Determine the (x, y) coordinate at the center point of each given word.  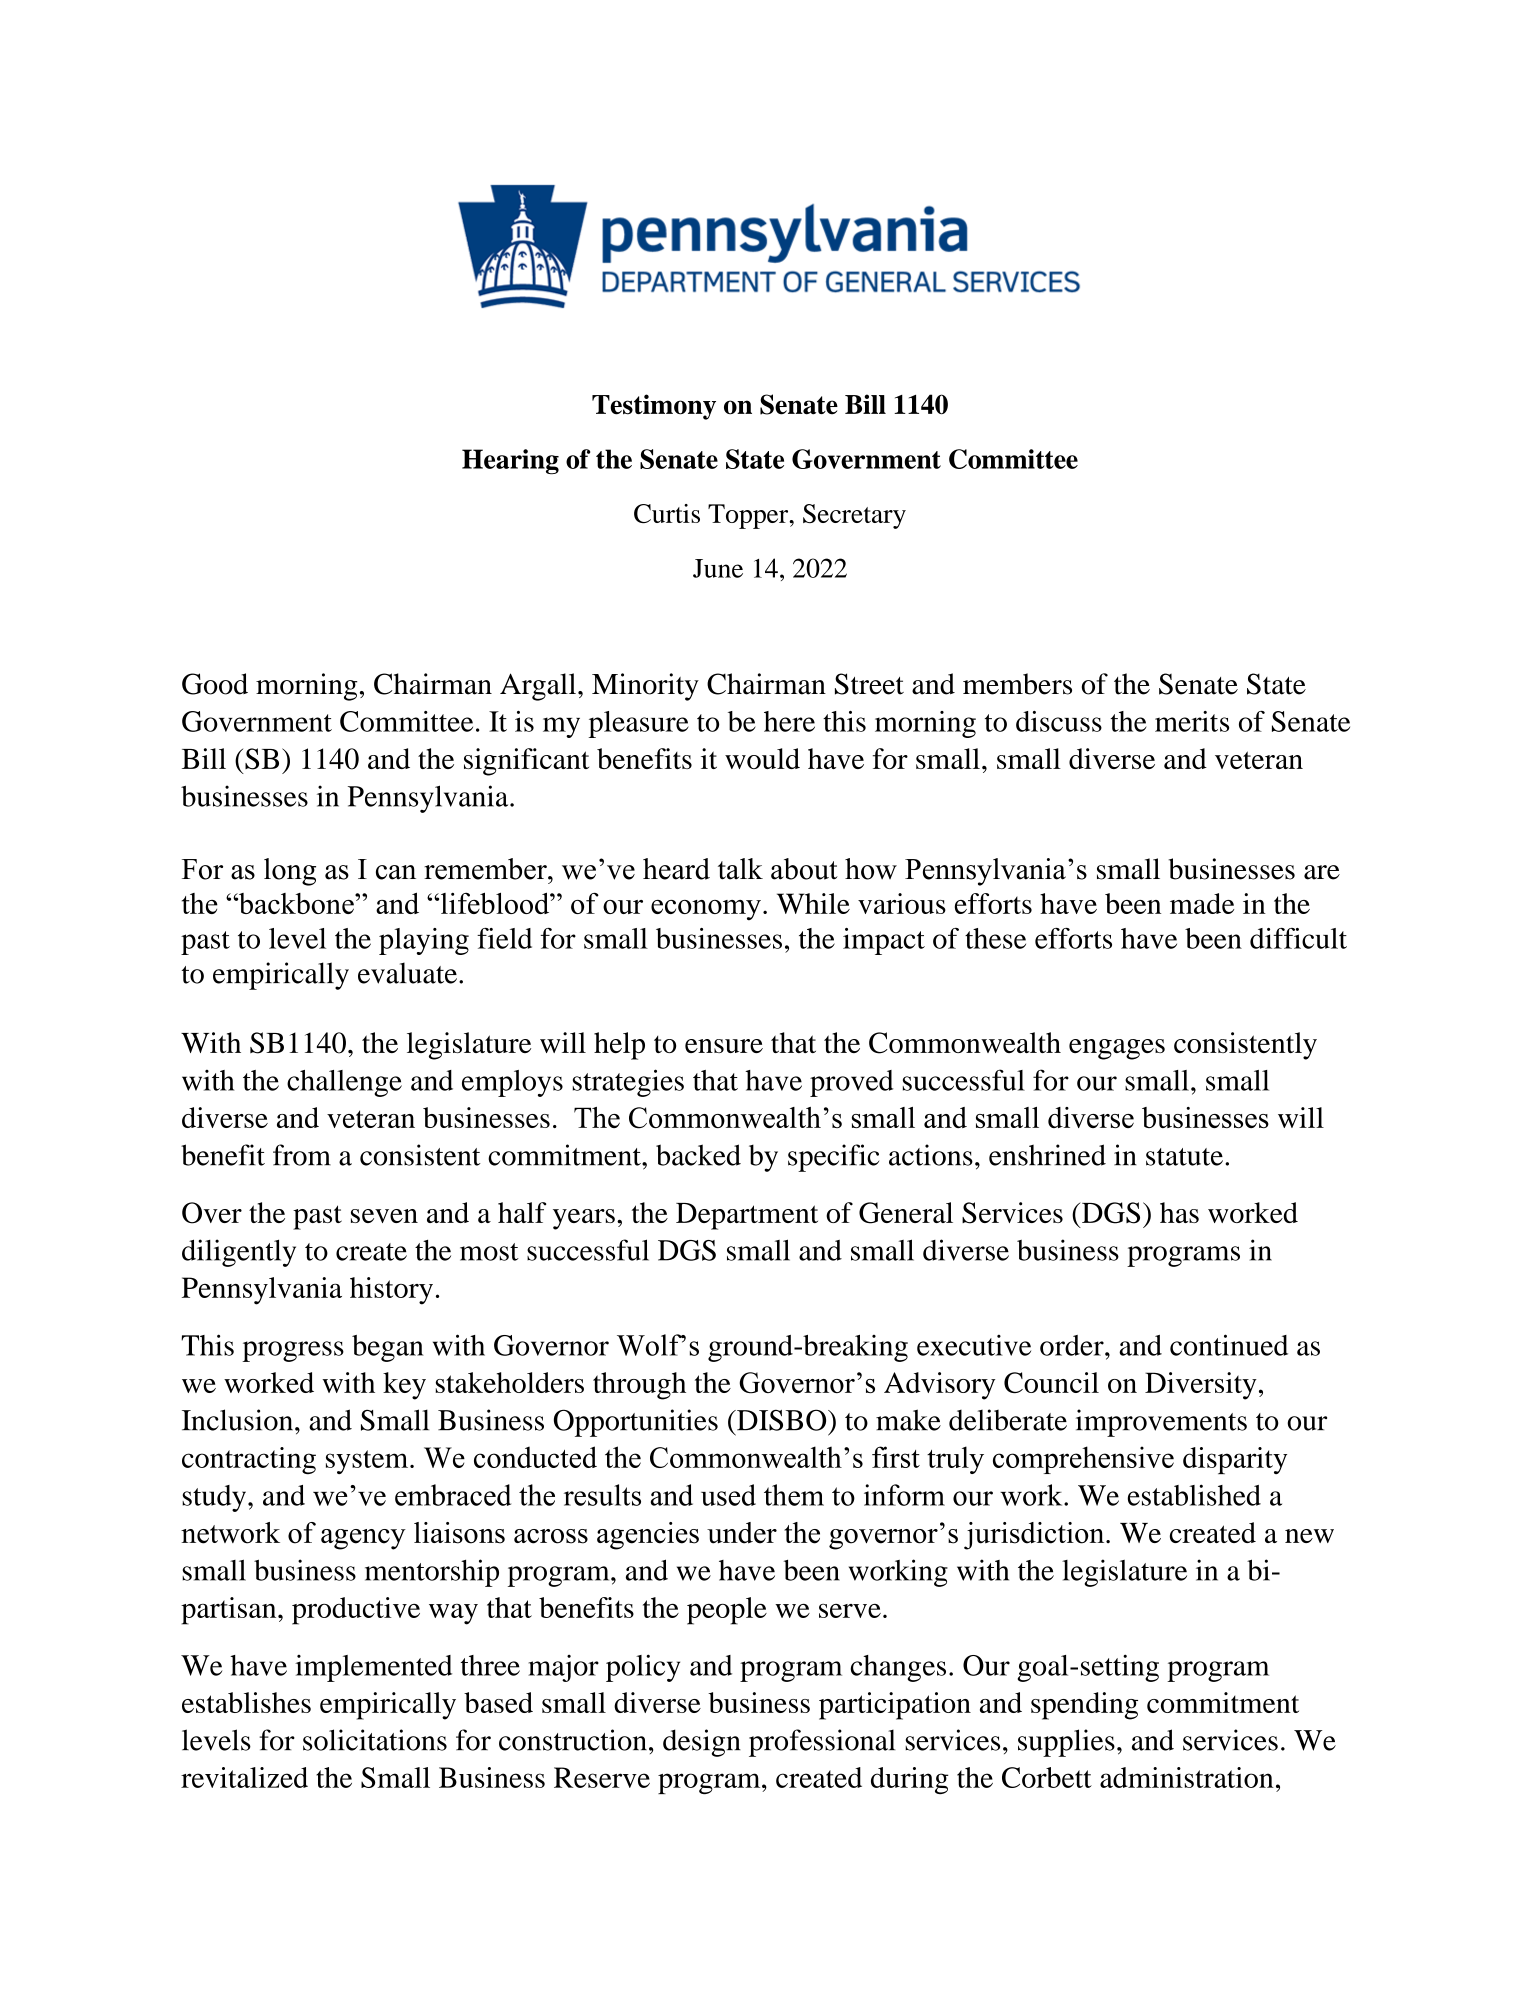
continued (1229, 1345)
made (1202, 903)
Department (747, 1216)
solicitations (375, 1740)
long (290, 872)
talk (740, 869)
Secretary (854, 516)
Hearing (510, 461)
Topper (749, 516)
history (391, 1291)
